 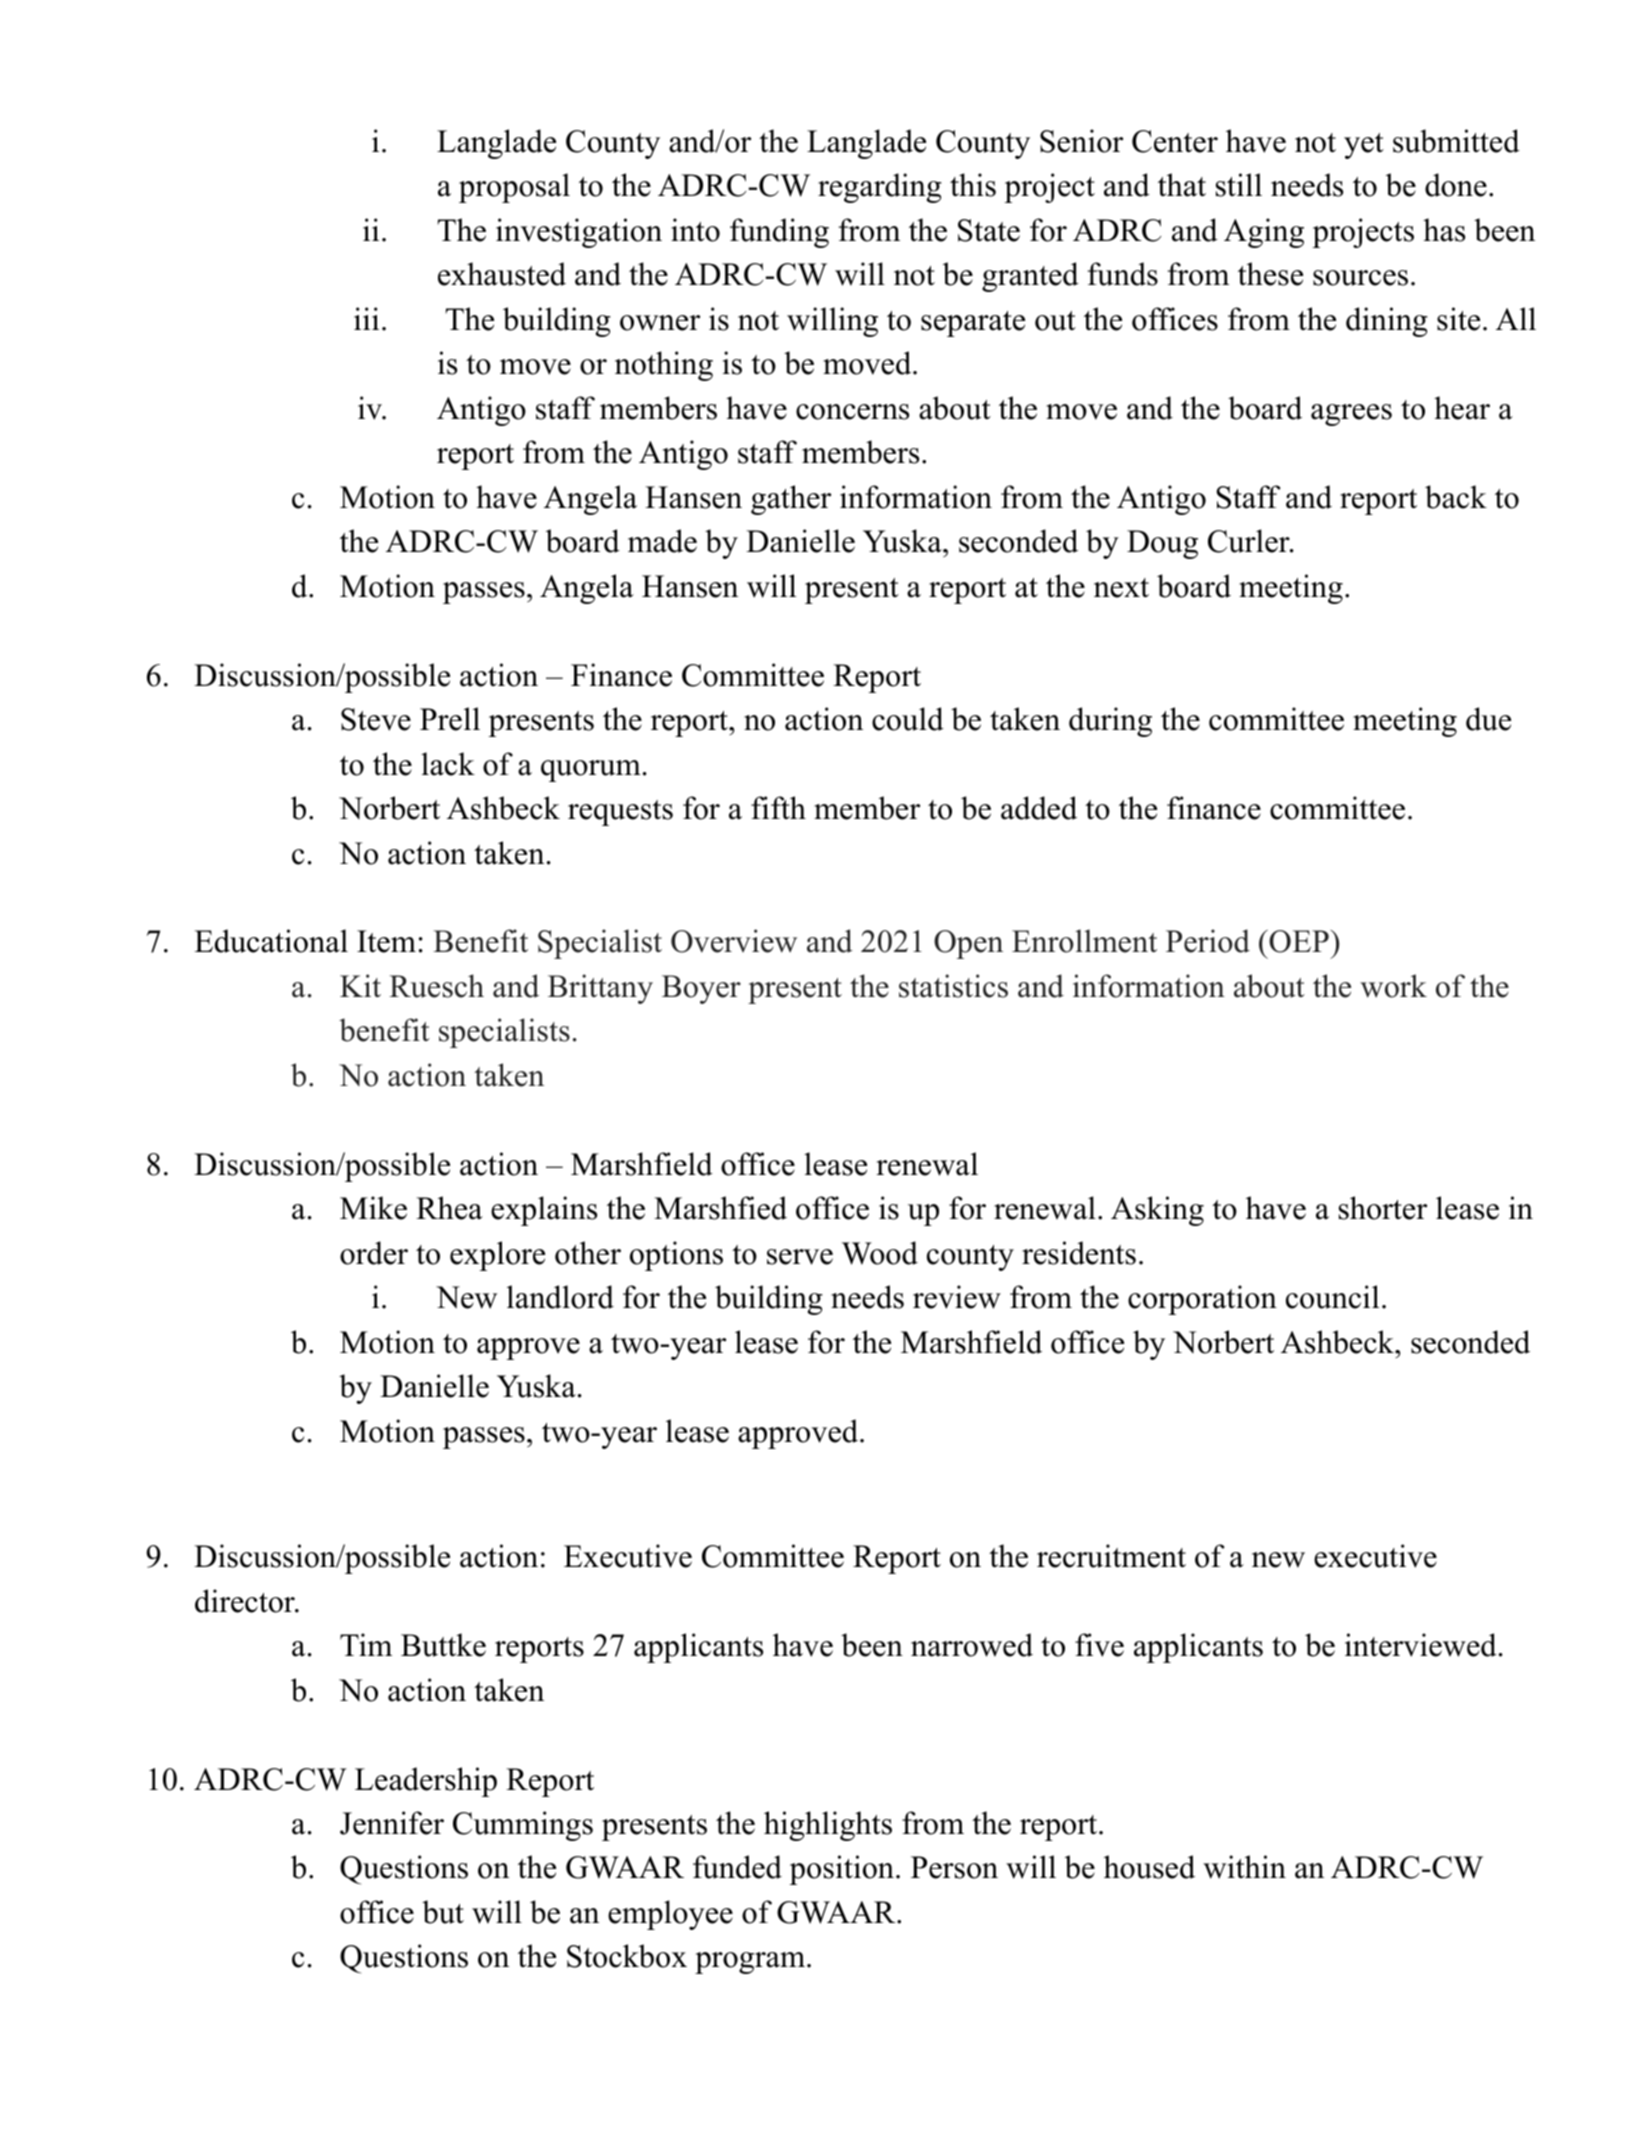 I want to click on regarding, so click(x=880, y=188).
